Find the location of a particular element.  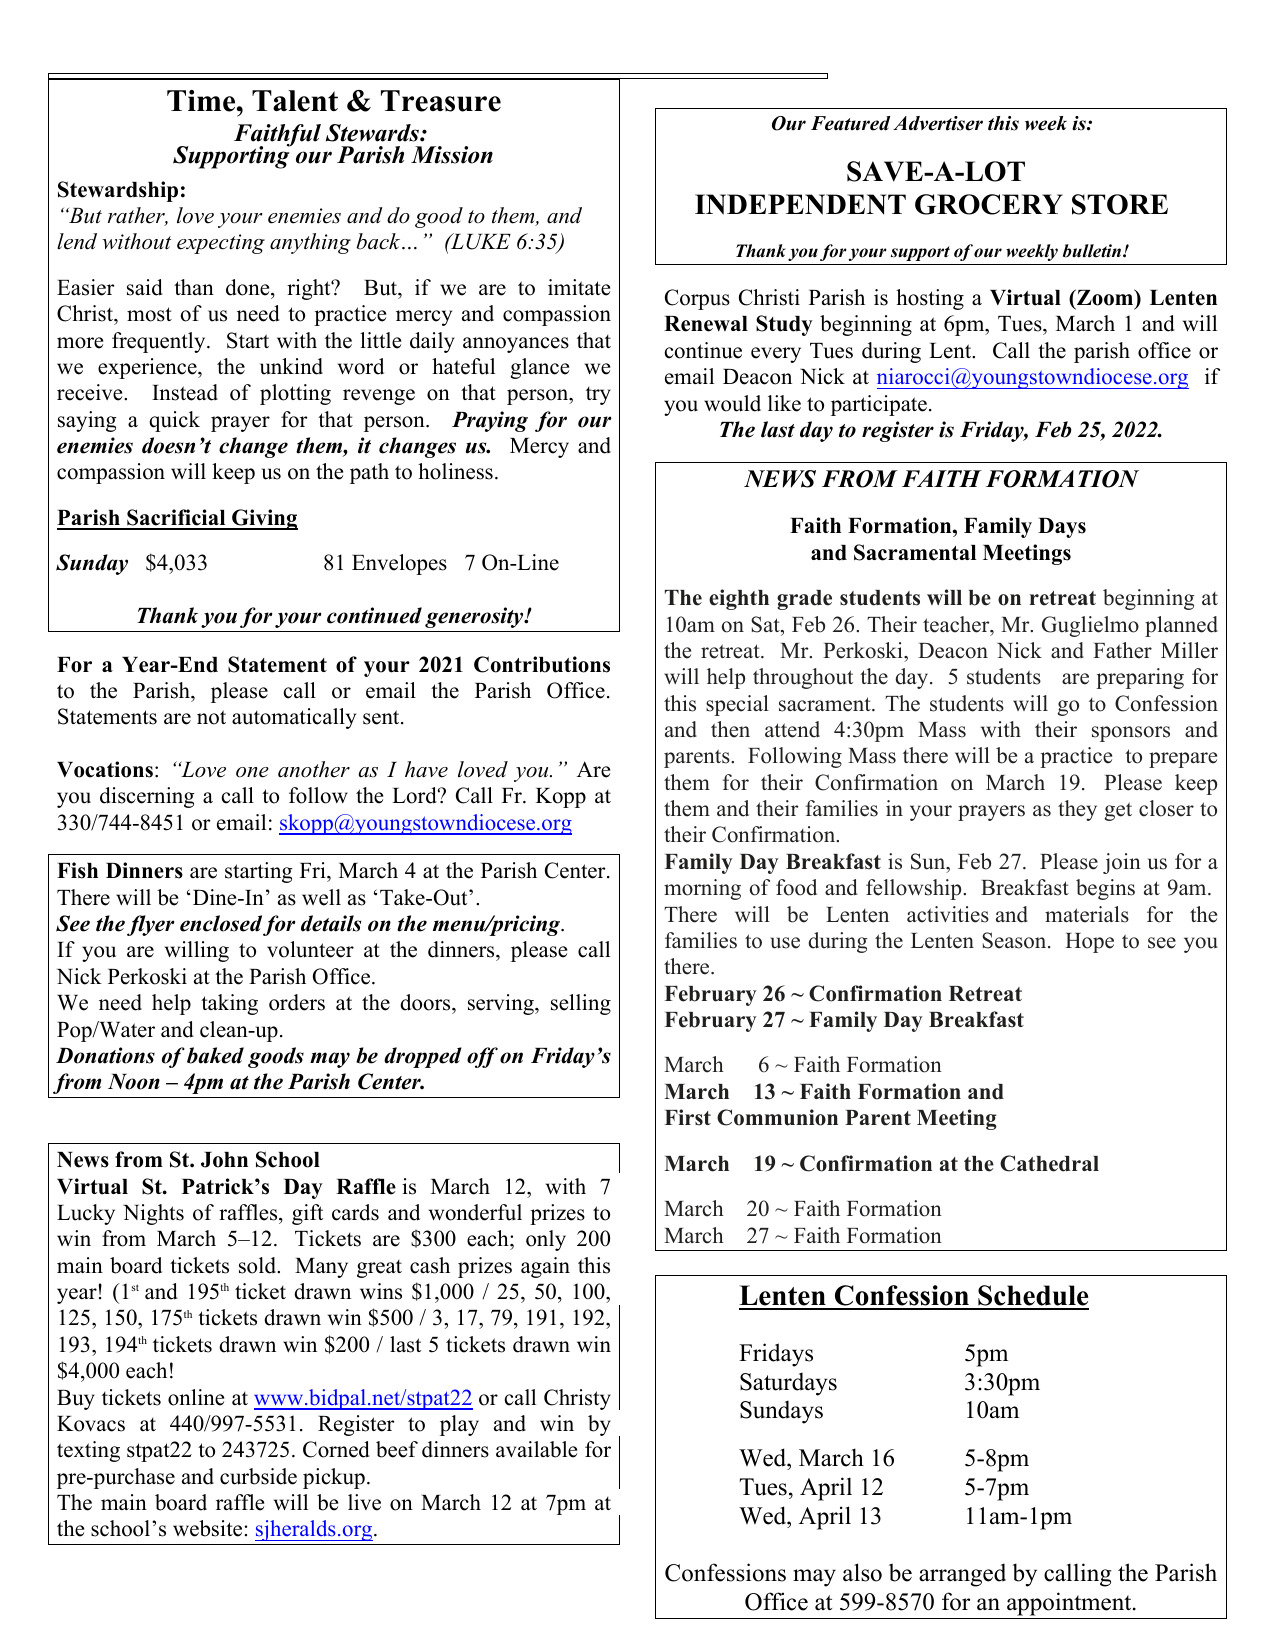

Mission is located at coordinates (452, 155).
